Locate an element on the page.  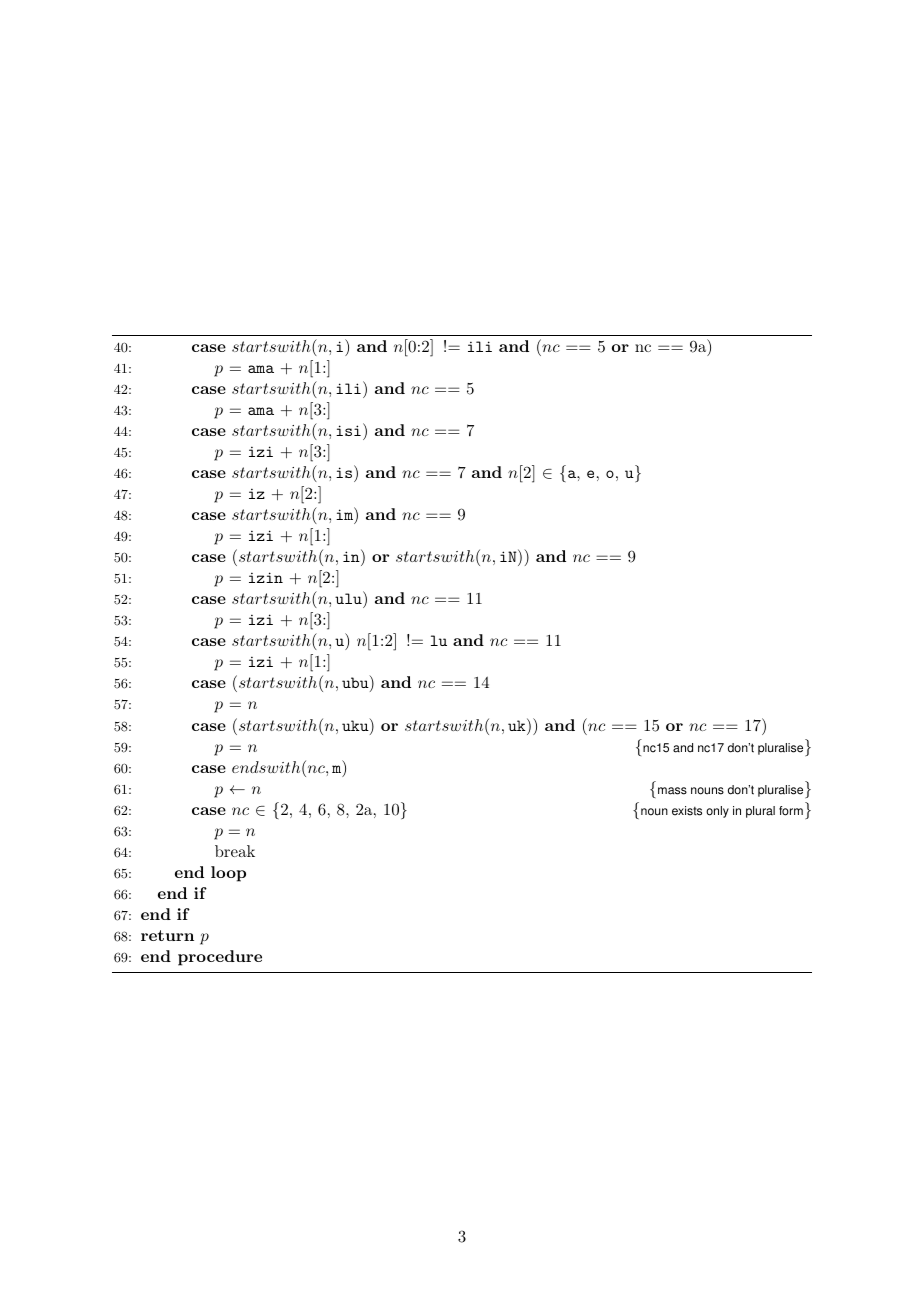
ubu is located at coordinates (356, 683).
